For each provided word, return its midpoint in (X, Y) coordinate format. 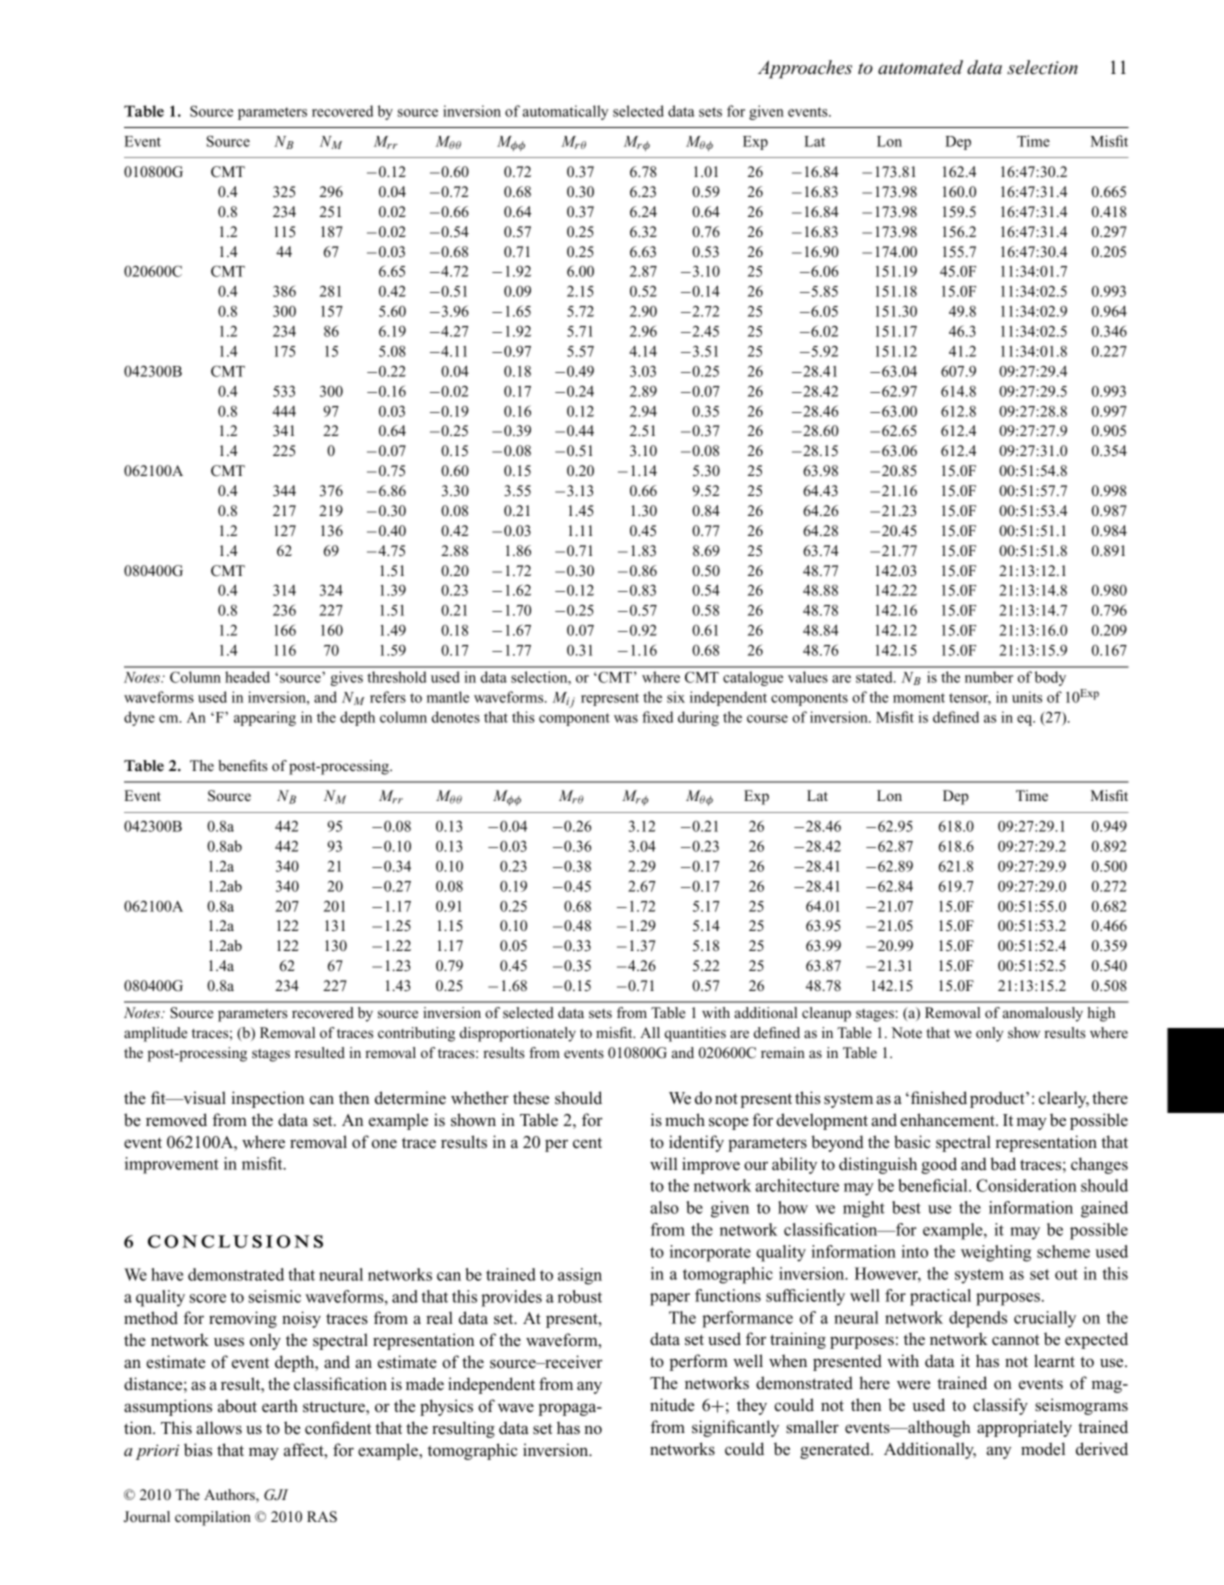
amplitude (155, 1034)
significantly (735, 1428)
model (1043, 1449)
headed (247, 677)
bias (198, 1450)
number (989, 677)
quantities (695, 1034)
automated (920, 67)
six (676, 697)
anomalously (1043, 1014)
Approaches (805, 69)
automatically (565, 112)
